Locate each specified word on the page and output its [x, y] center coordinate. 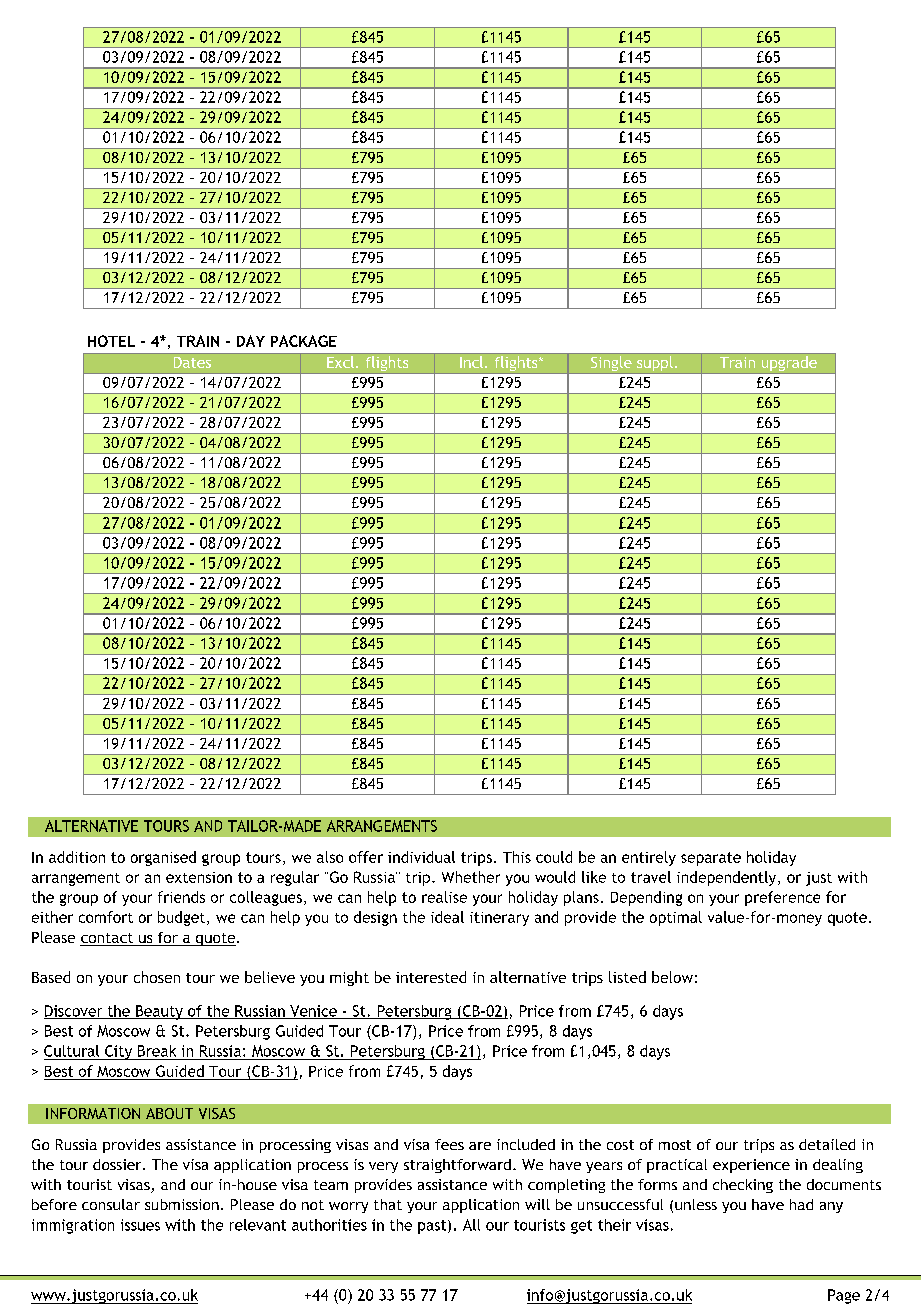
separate [711, 859]
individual [421, 857]
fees [449, 1144]
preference [782, 898]
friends [181, 897]
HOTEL [111, 341]
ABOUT [169, 1113]
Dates [192, 362]
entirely [649, 858]
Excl [342, 362]
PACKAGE [304, 341]
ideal [447, 917]
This [517, 857]
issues [140, 1225]
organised [163, 858]
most [675, 1145]
